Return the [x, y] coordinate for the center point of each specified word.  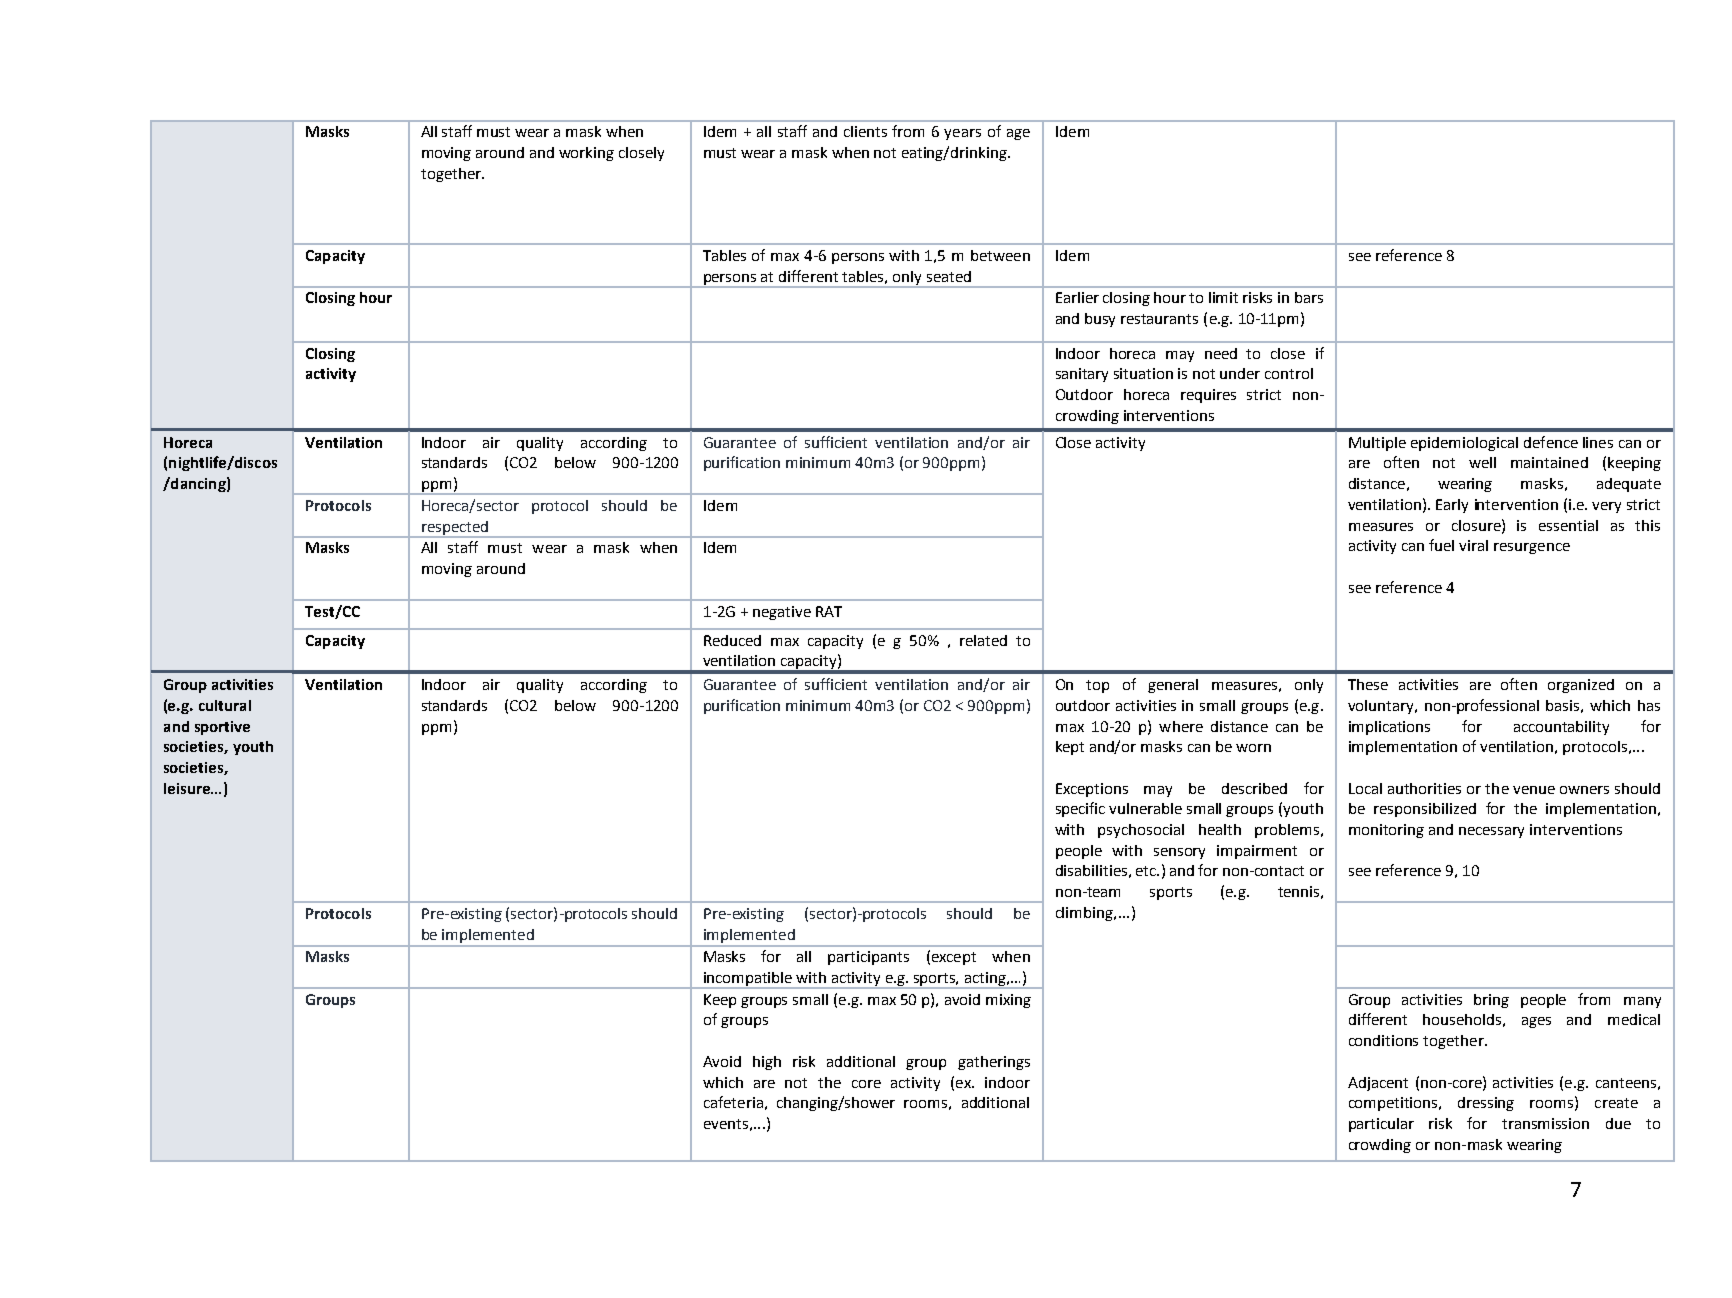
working [586, 154]
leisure [188, 788]
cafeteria [733, 1102]
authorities [1424, 788]
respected [455, 529]
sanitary [1082, 375]
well [1482, 462]
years [962, 134]
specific [1080, 809]
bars [1309, 297]
